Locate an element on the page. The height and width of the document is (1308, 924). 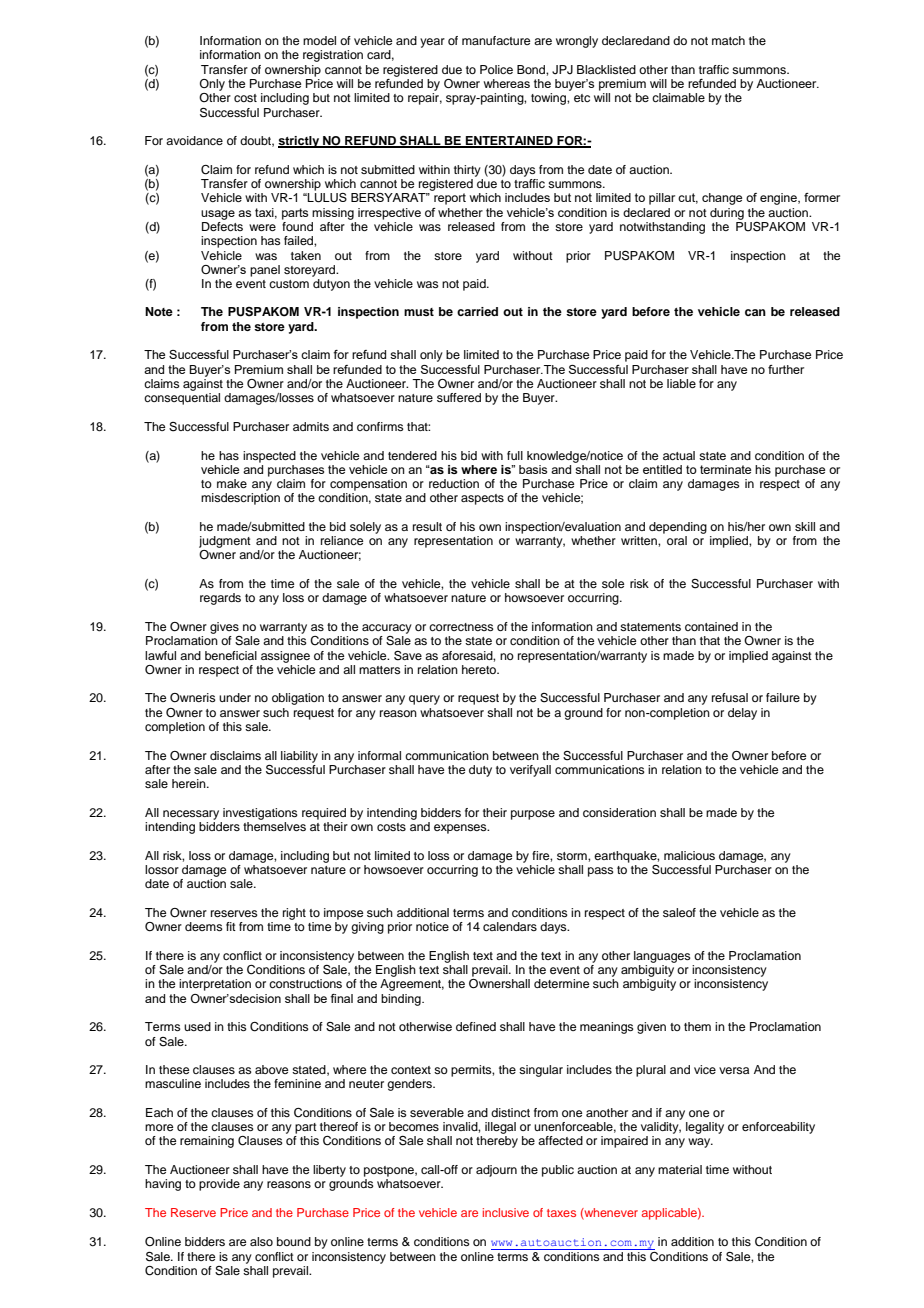
match is located at coordinates (728, 40).
